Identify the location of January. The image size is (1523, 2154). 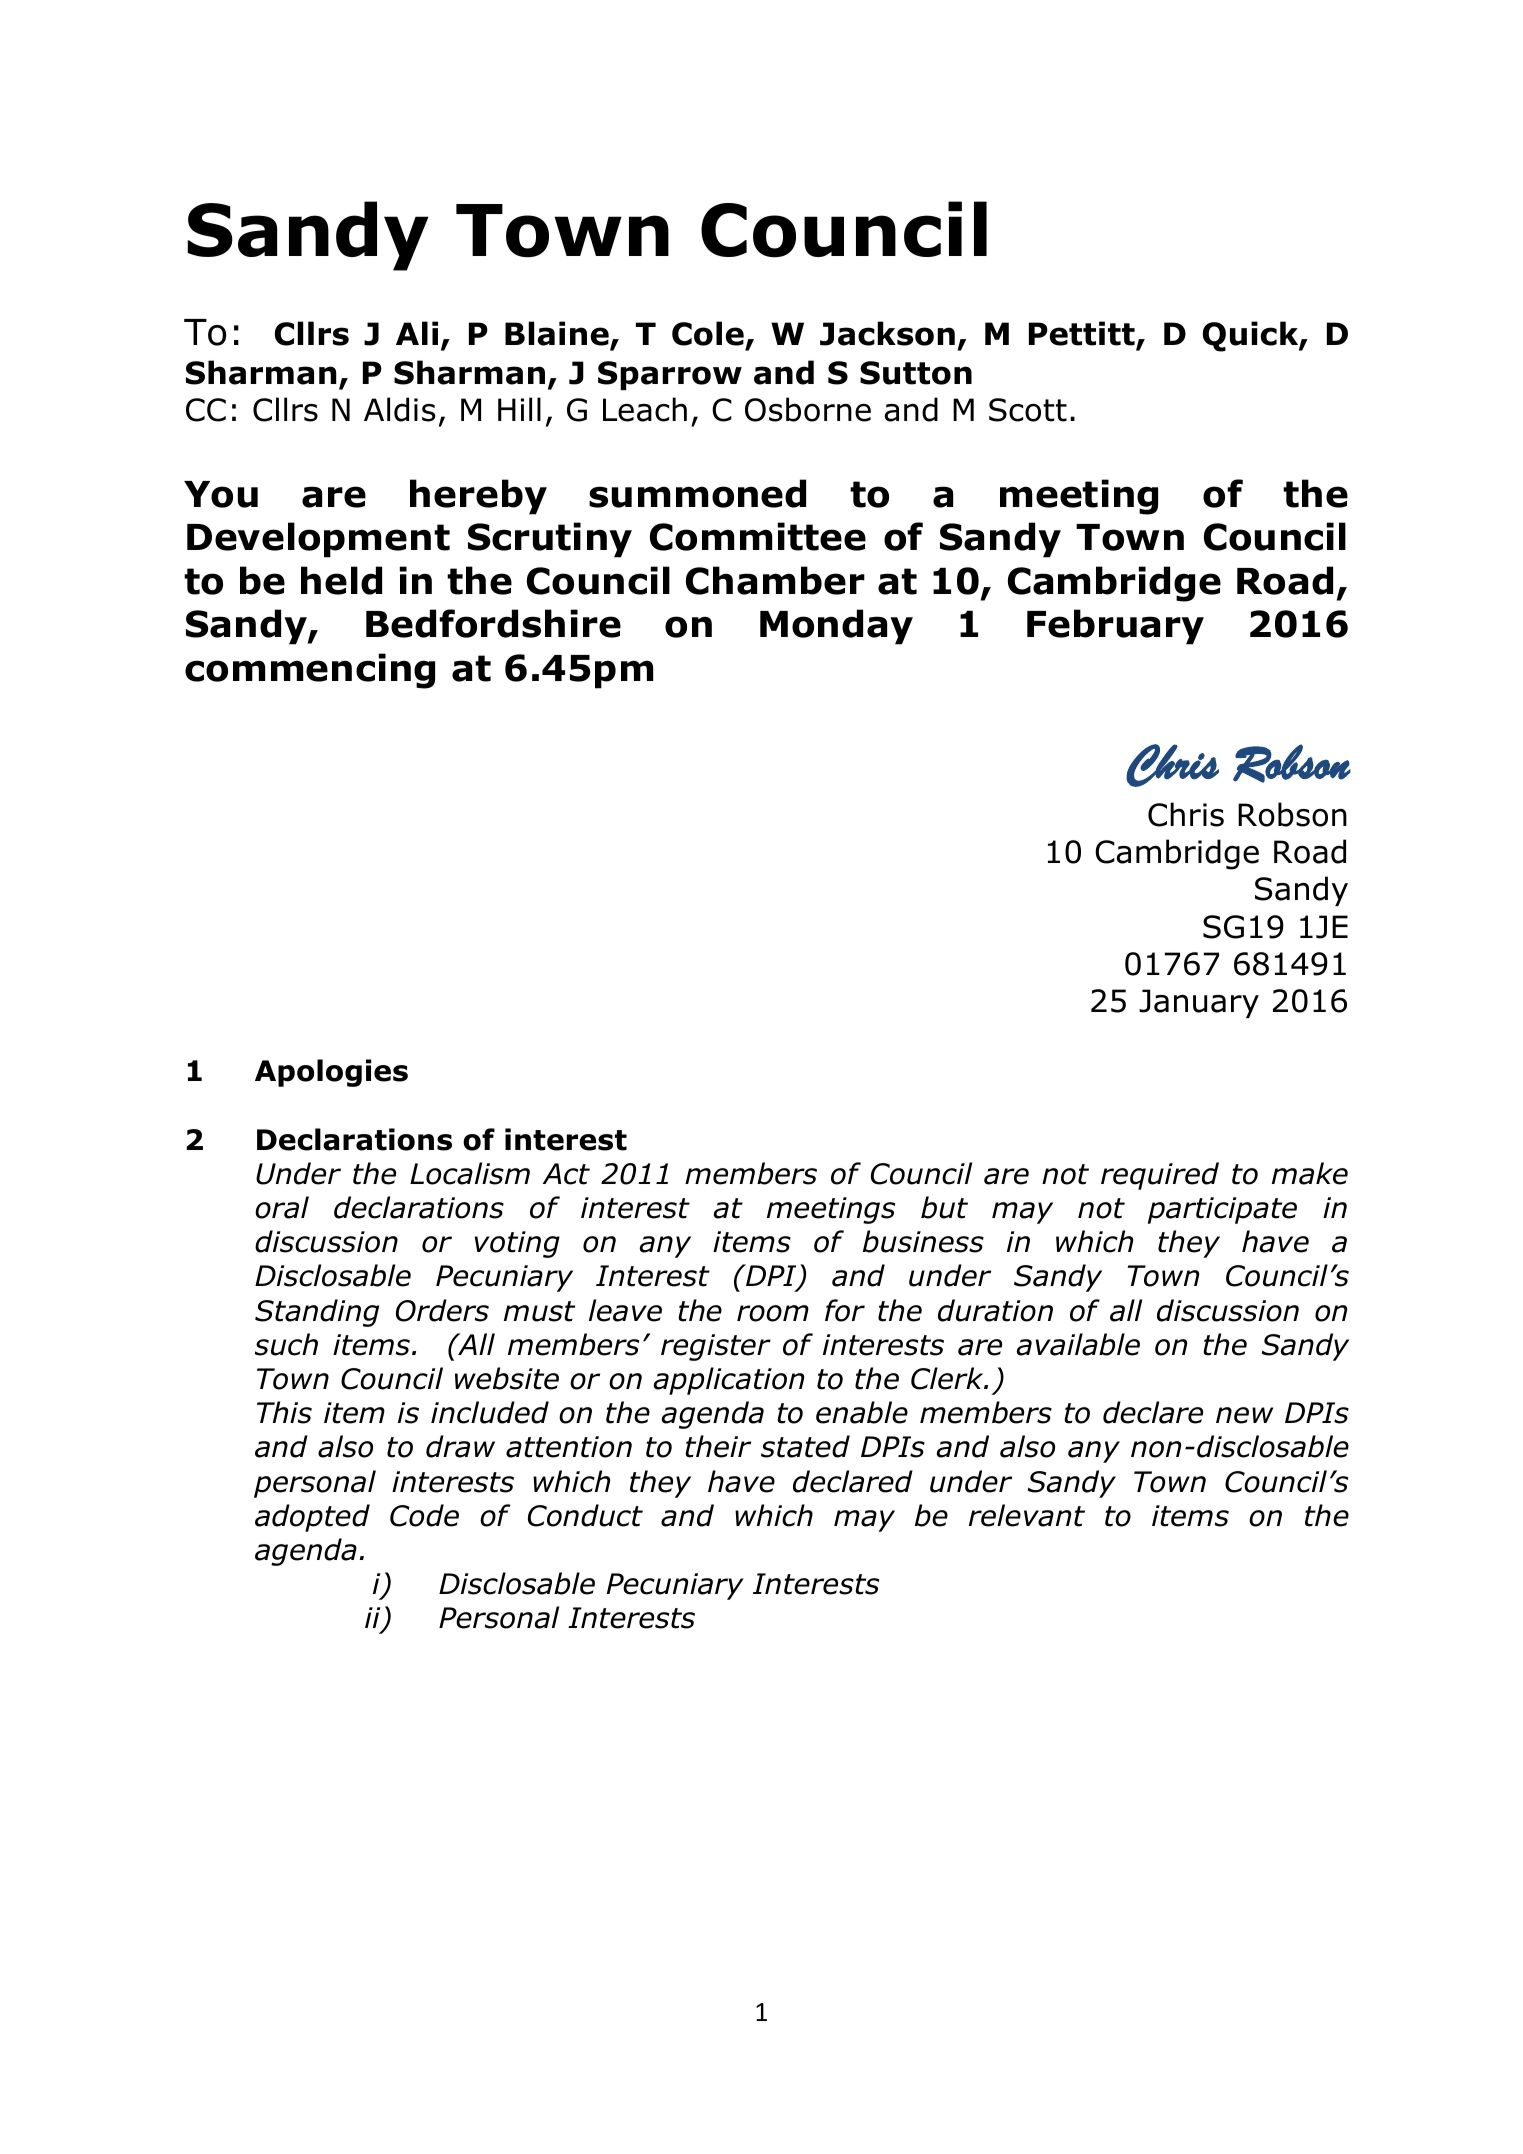
(1199, 1003).
